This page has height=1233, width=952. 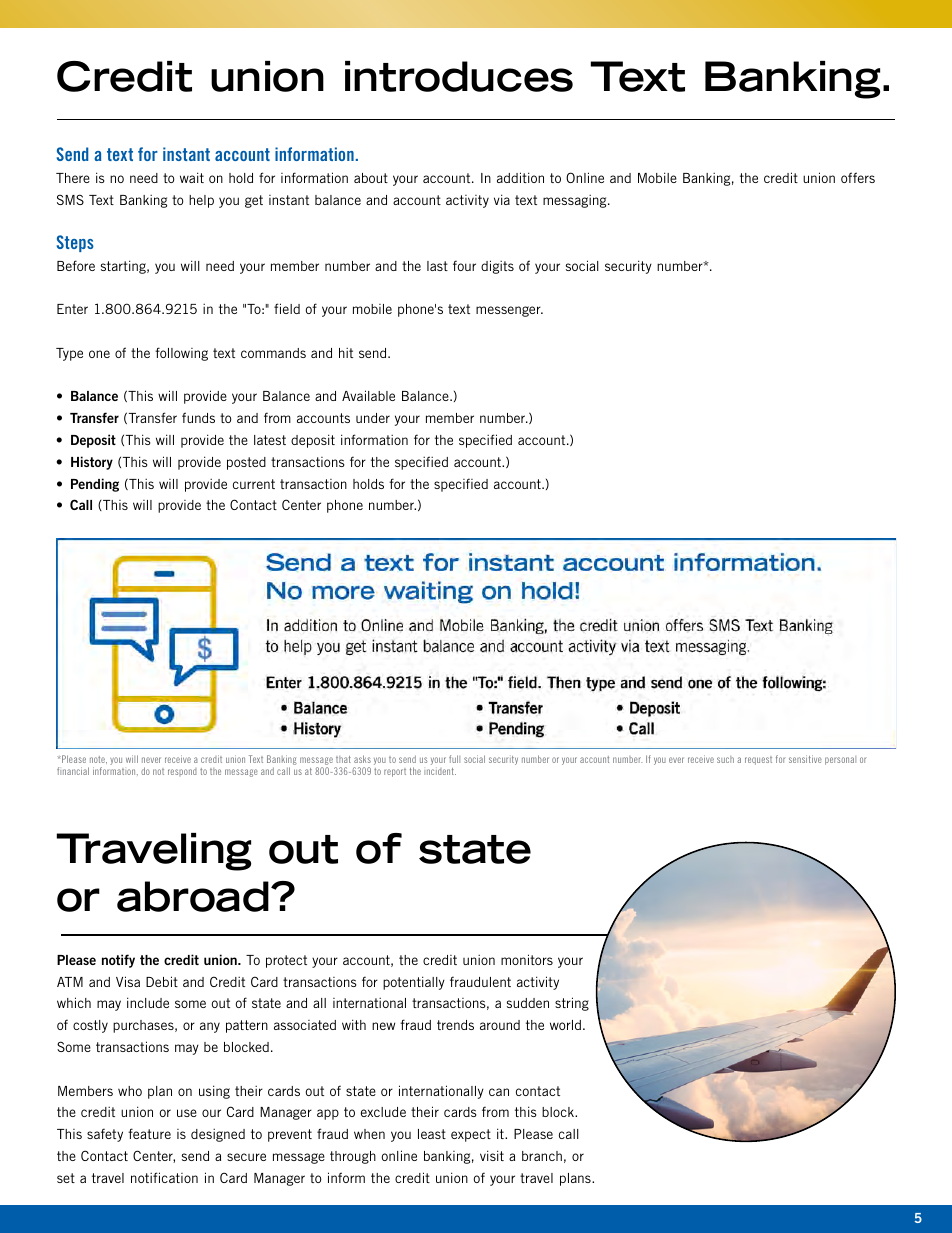 I want to click on introduces, so click(x=459, y=76).
